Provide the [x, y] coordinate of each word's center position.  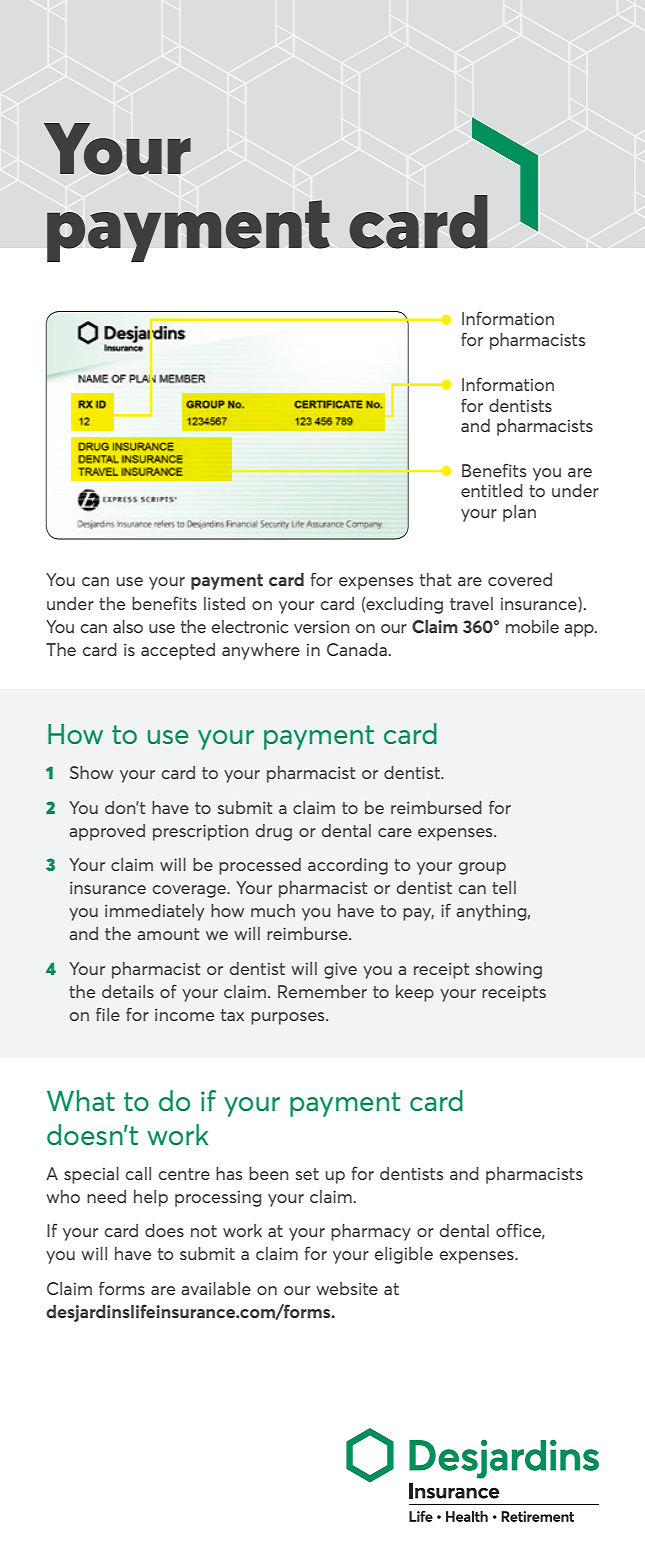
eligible [404, 1255]
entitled [492, 490]
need [106, 1196]
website [347, 1288]
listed [224, 603]
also [128, 626]
